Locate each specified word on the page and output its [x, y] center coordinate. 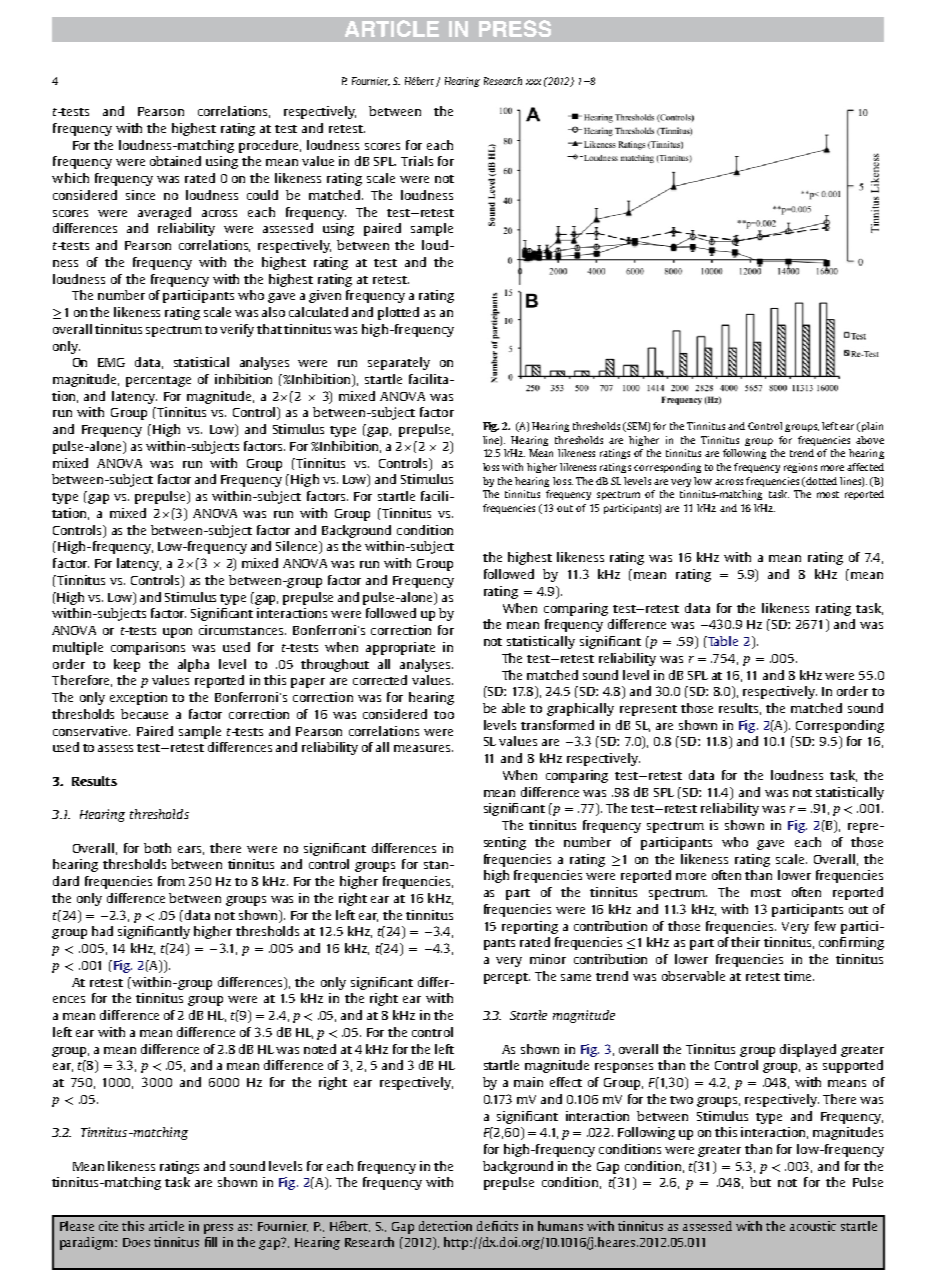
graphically [580, 709]
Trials [417, 161]
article [166, 1226]
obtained [175, 161]
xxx [533, 82]
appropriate [400, 648]
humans [560, 1226]
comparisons [148, 648]
